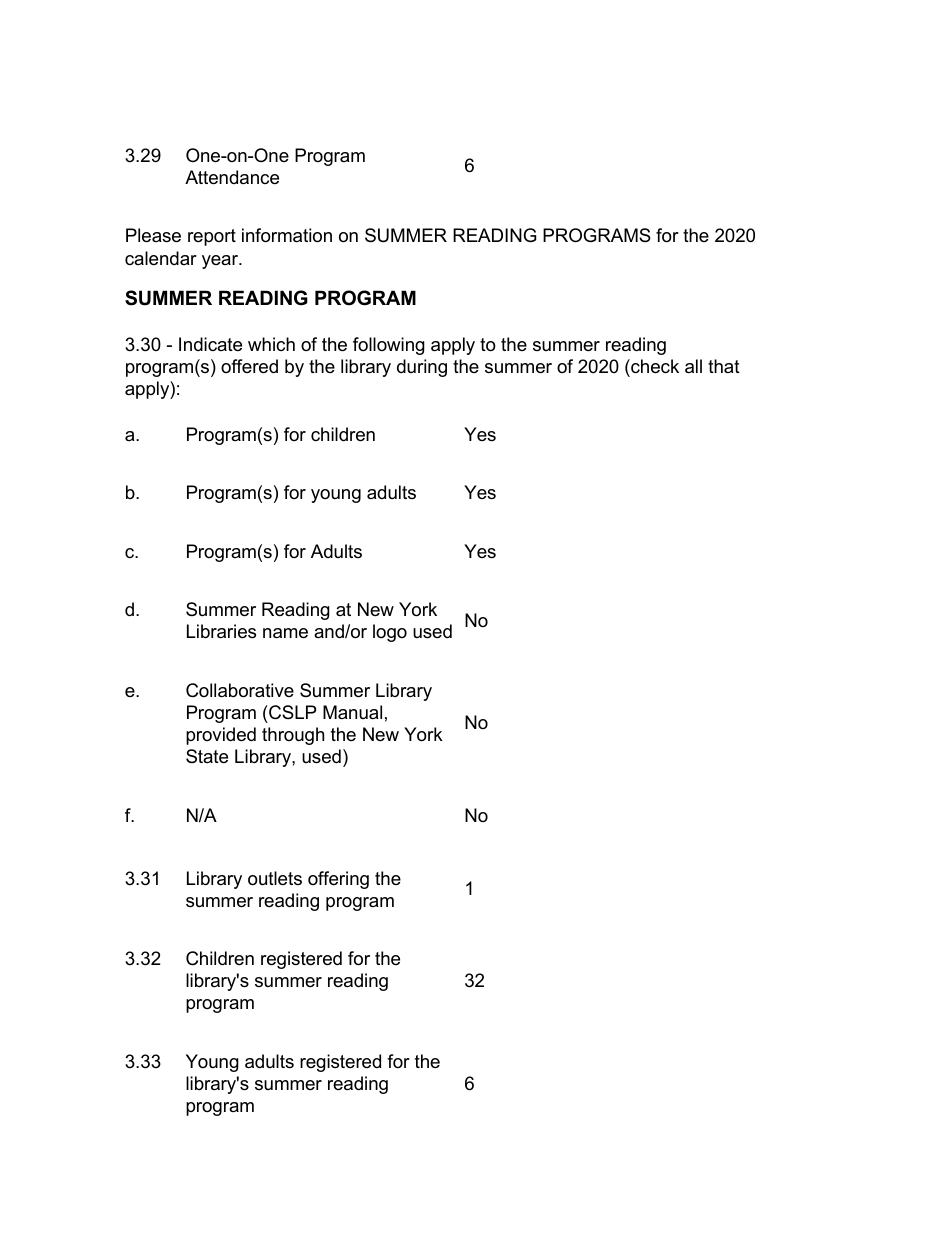  Describe the element at coordinates (724, 366) in the image. I see `that` at that location.
